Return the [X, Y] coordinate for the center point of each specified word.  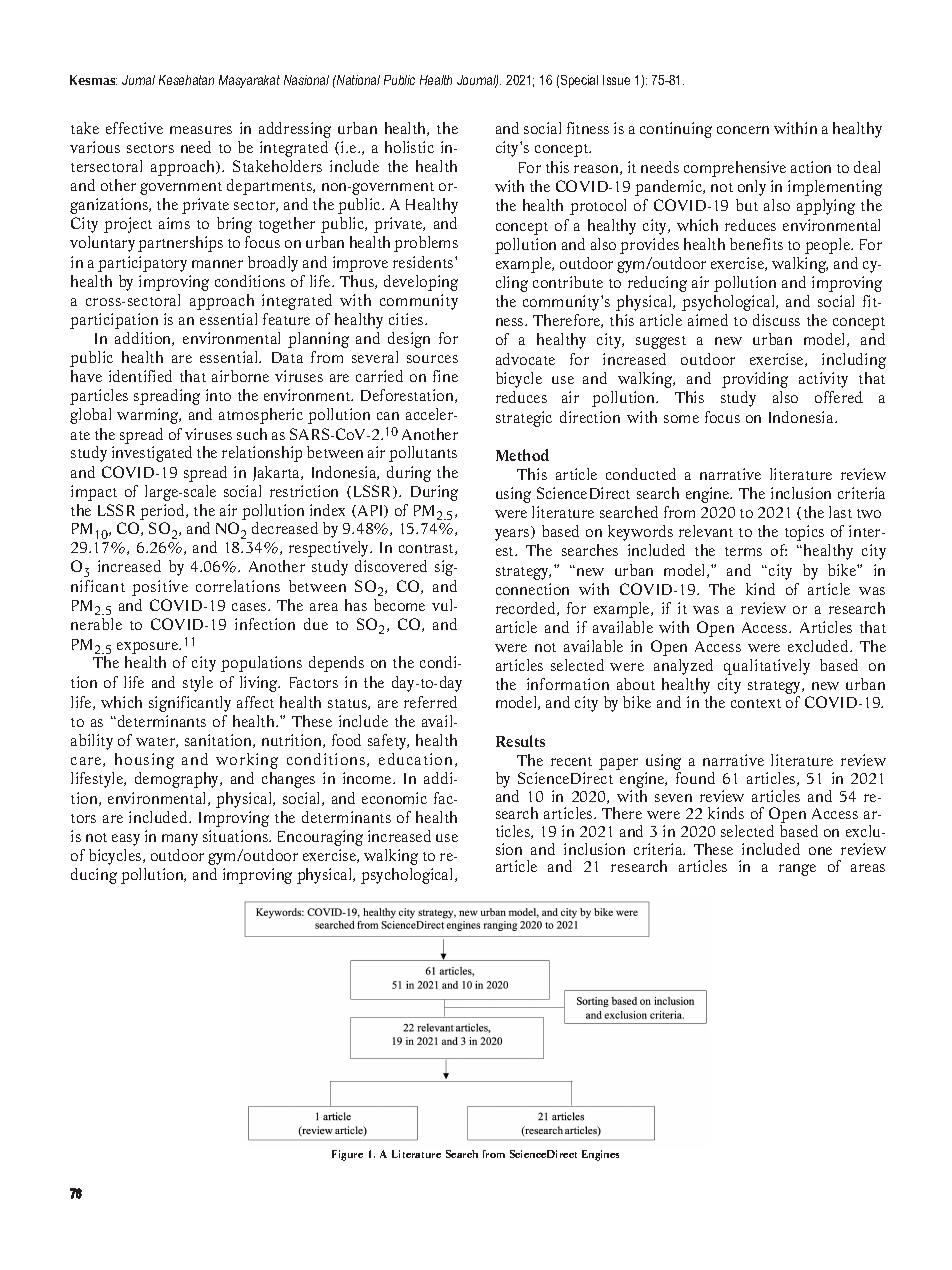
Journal [477, 81]
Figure [347, 1155]
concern [743, 130]
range [797, 870]
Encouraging [320, 838]
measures [201, 130]
